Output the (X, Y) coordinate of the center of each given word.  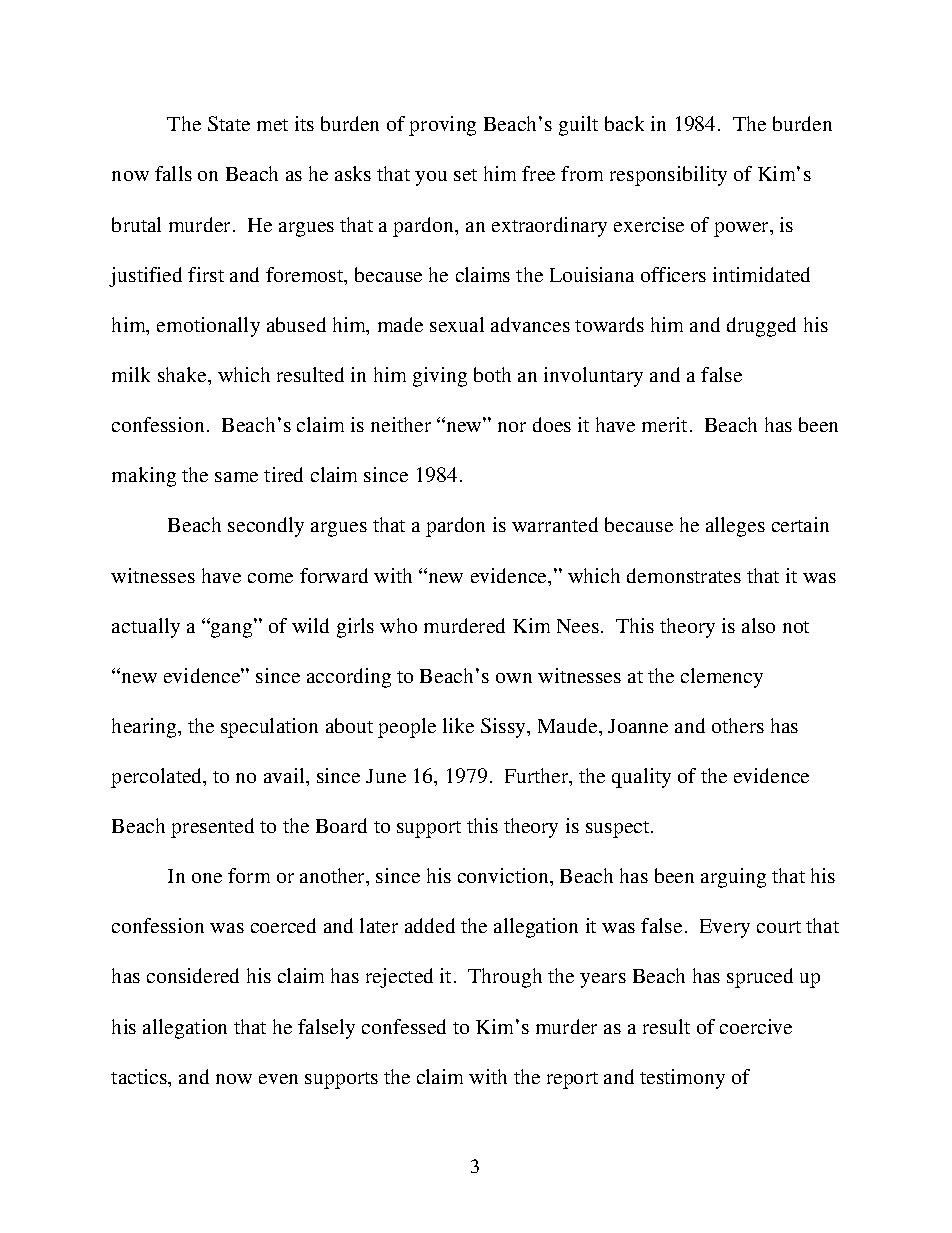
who (398, 625)
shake (183, 374)
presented (212, 828)
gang (230, 629)
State (229, 123)
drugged (761, 327)
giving (440, 377)
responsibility (668, 176)
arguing (733, 878)
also (758, 625)
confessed (404, 1026)
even (278, 1079)
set (465, 175)
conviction (504, 875)
